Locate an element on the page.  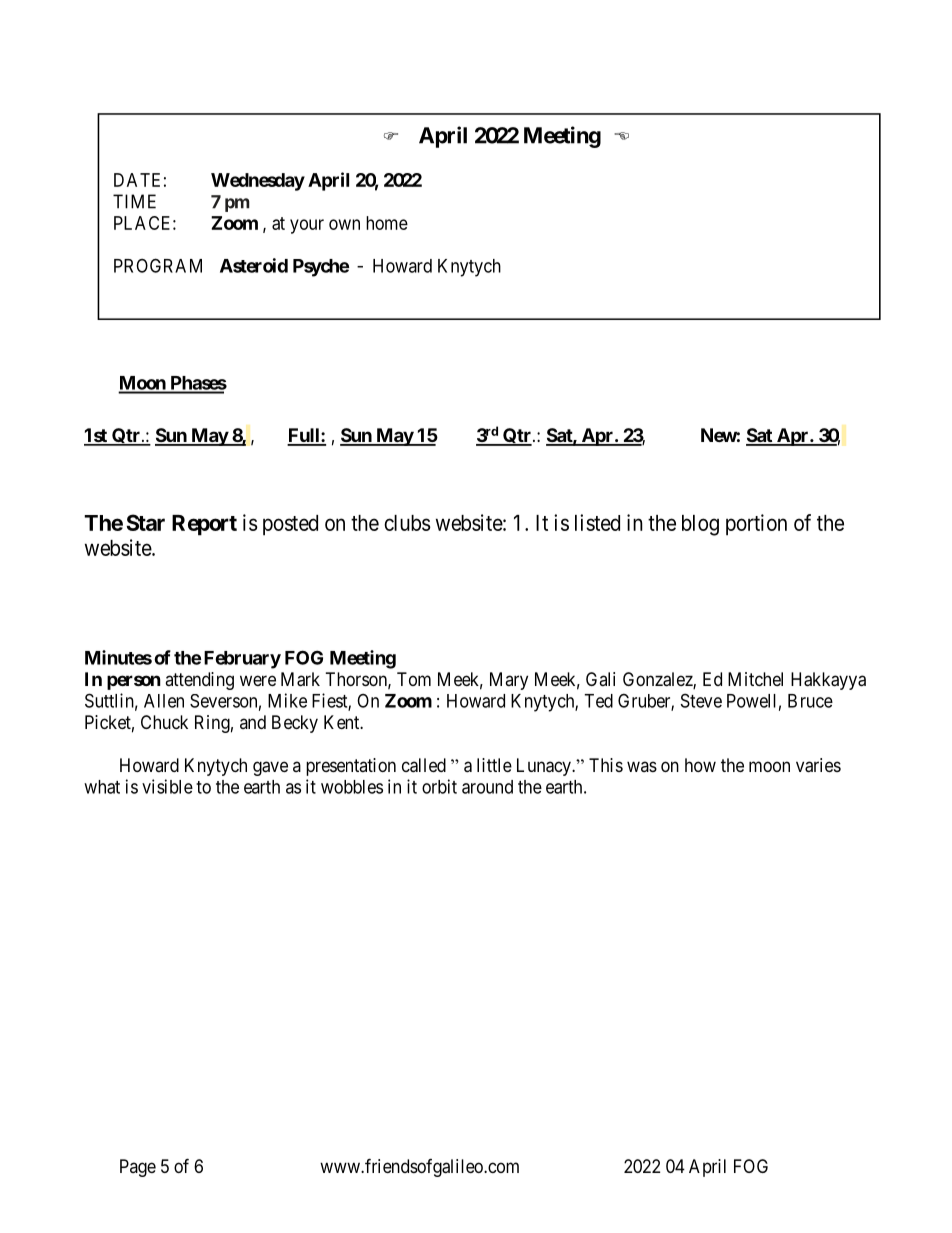
was is located at coordinates (642, 766).
